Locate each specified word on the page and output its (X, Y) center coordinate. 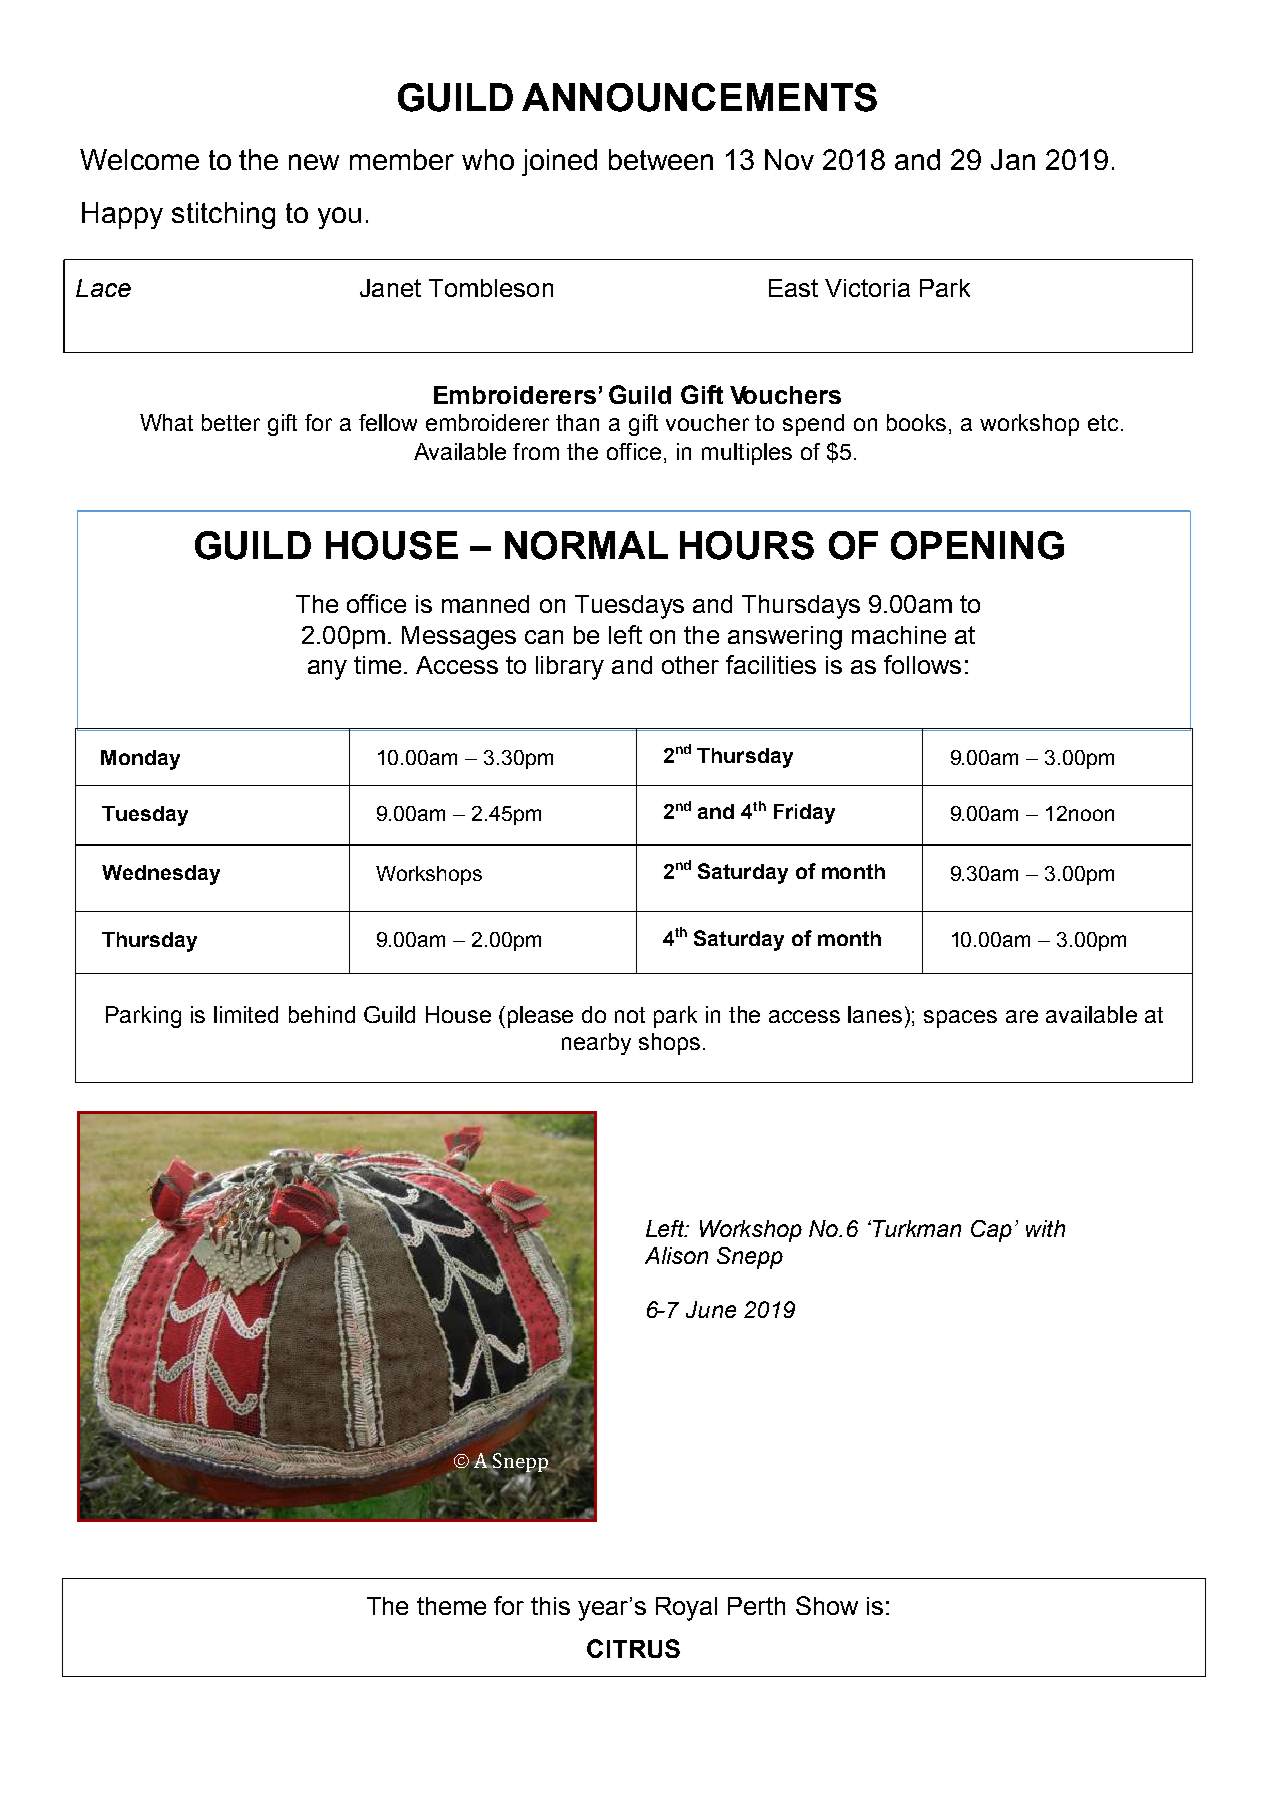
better (231, 422)
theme (451, 1606)
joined (559, 162)
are (1022, 1016)
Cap (991, 1231)
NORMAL (586, 545)
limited (246, 1014)
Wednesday (161, 875)
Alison (676, 1255)
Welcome (139, 159)
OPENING (977, 545)
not (630, 1015)
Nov (789, 159)
